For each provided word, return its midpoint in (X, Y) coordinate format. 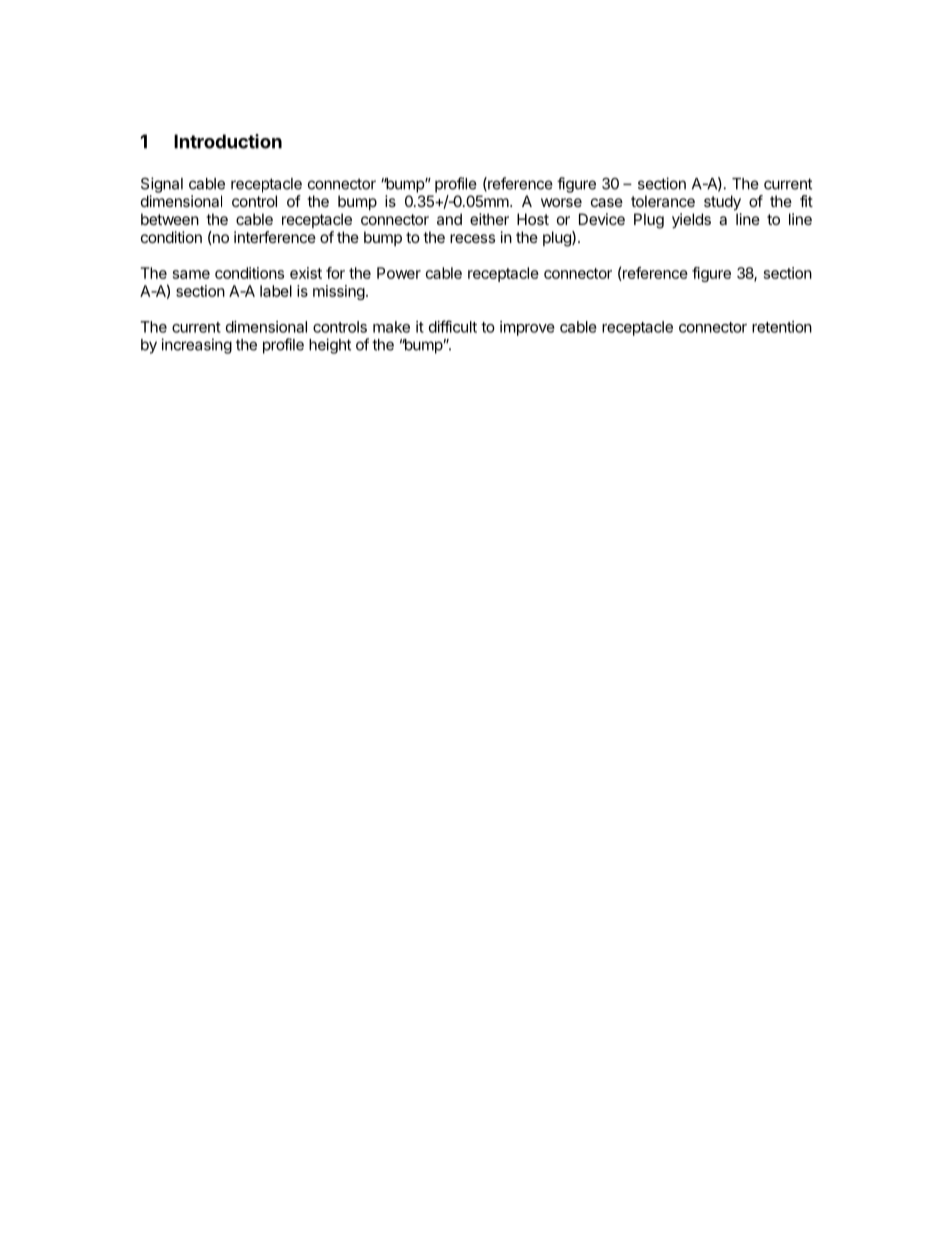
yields (691, 221)
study (722, 203)
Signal (162, 185)
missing (339, 292)
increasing (196, 346)
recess (472, 238)
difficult (453, 326)
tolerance (663, 201)
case (607, 202)
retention (782, 327)
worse (561, 202)
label (276, 291)
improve (527, 328)
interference (275, 237)
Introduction (228, 141)
